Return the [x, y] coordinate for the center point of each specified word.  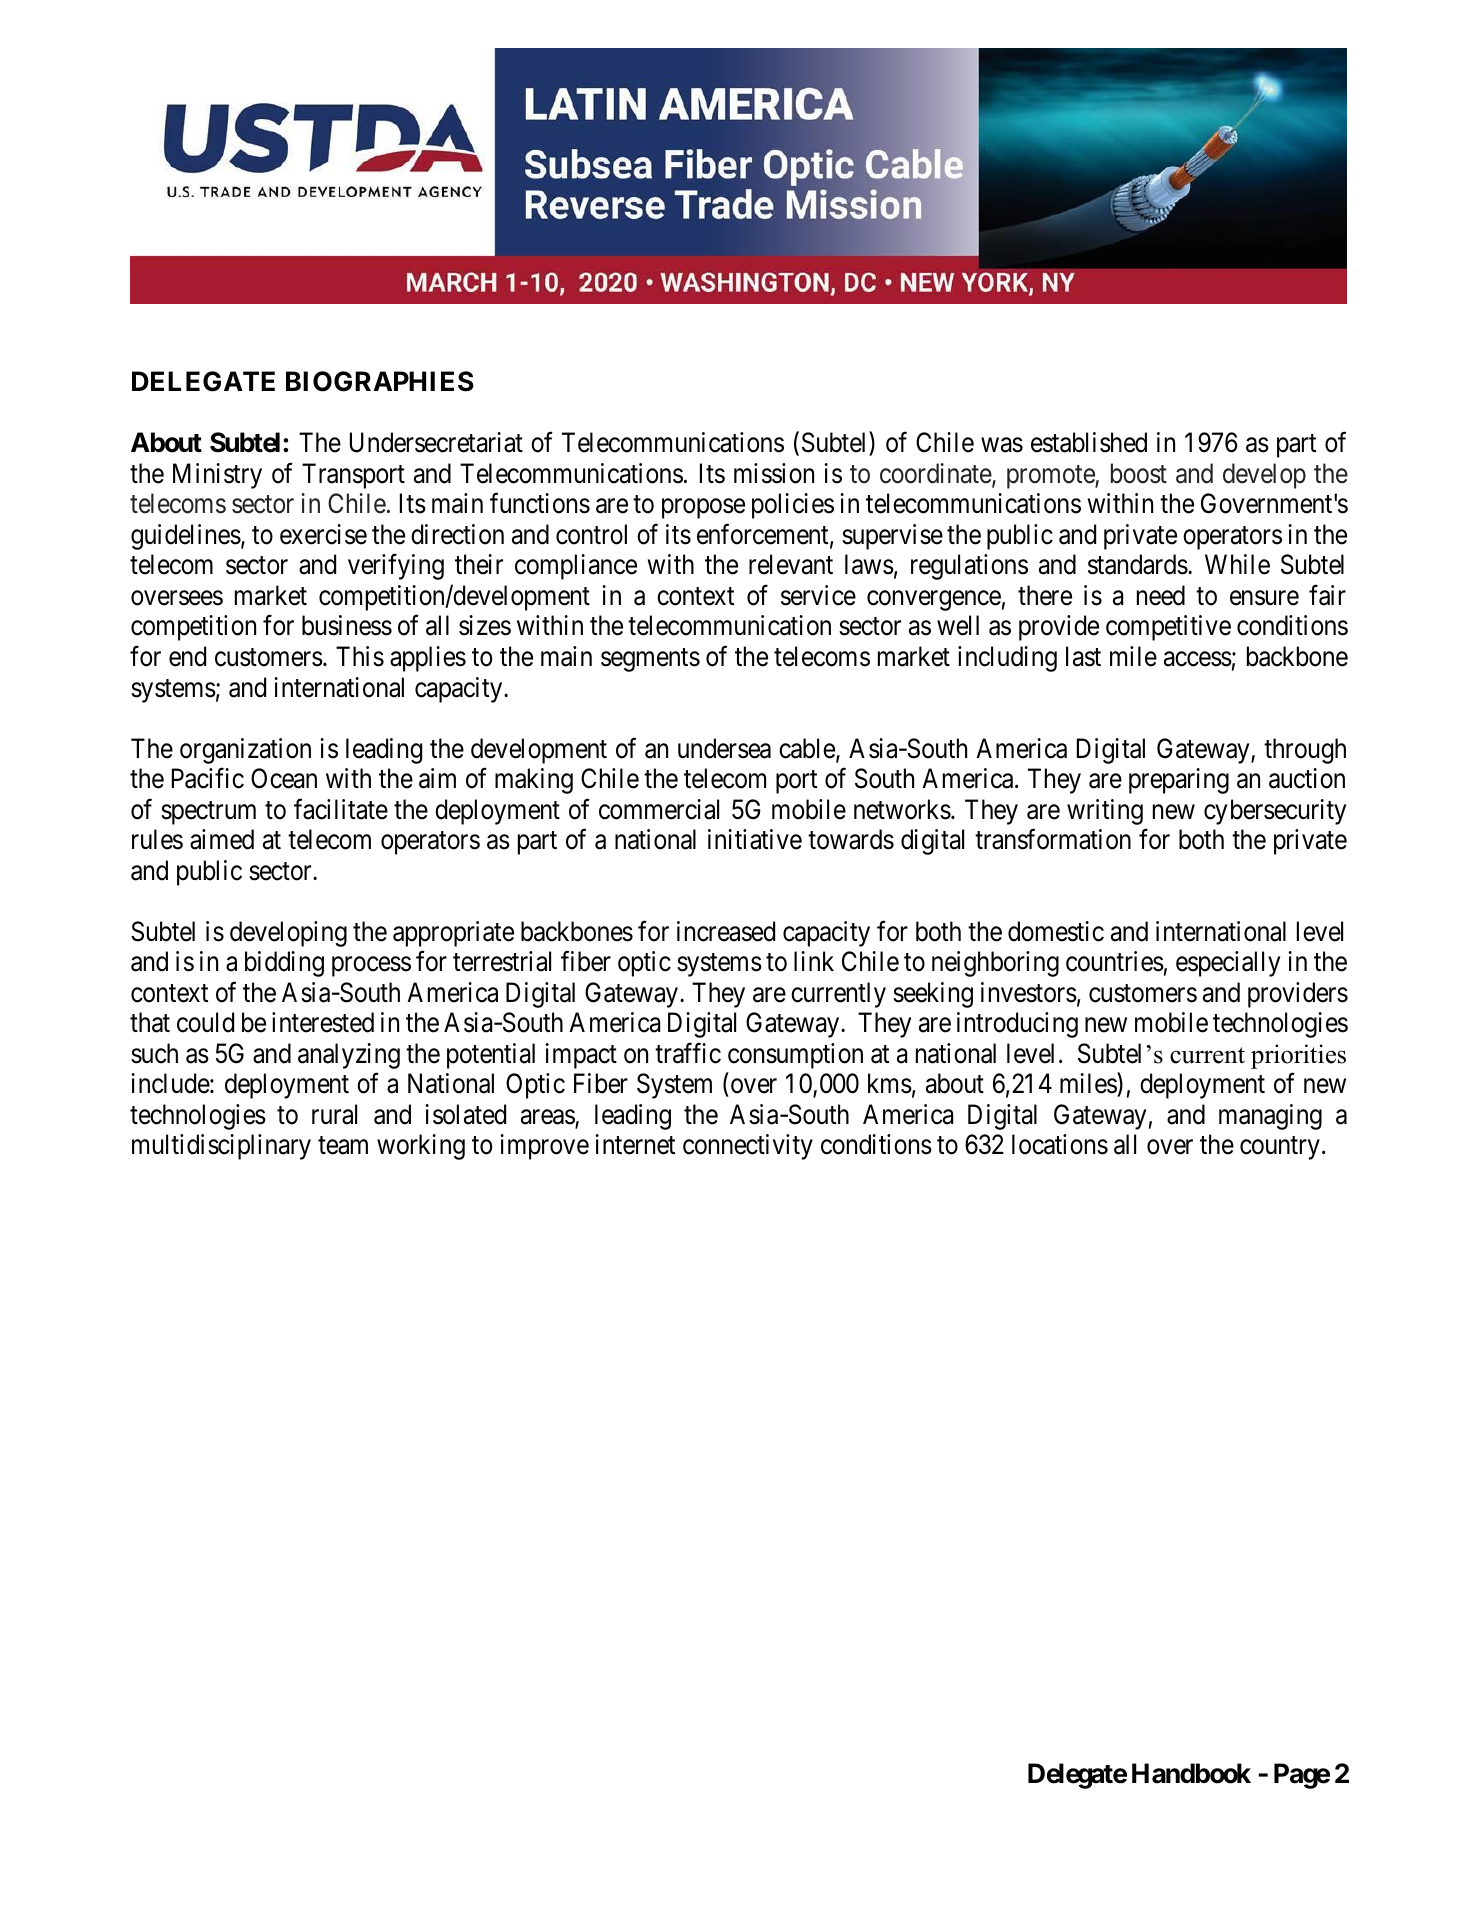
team [343, 1146]
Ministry [217, 476]
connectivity [748, 1147]
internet [635, 1144]
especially [1228, 964]
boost [1139, 473]
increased [726, 931]
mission [774, 473]
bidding [284, 964]
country [1280, 1148]
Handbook [1191, 1773]
